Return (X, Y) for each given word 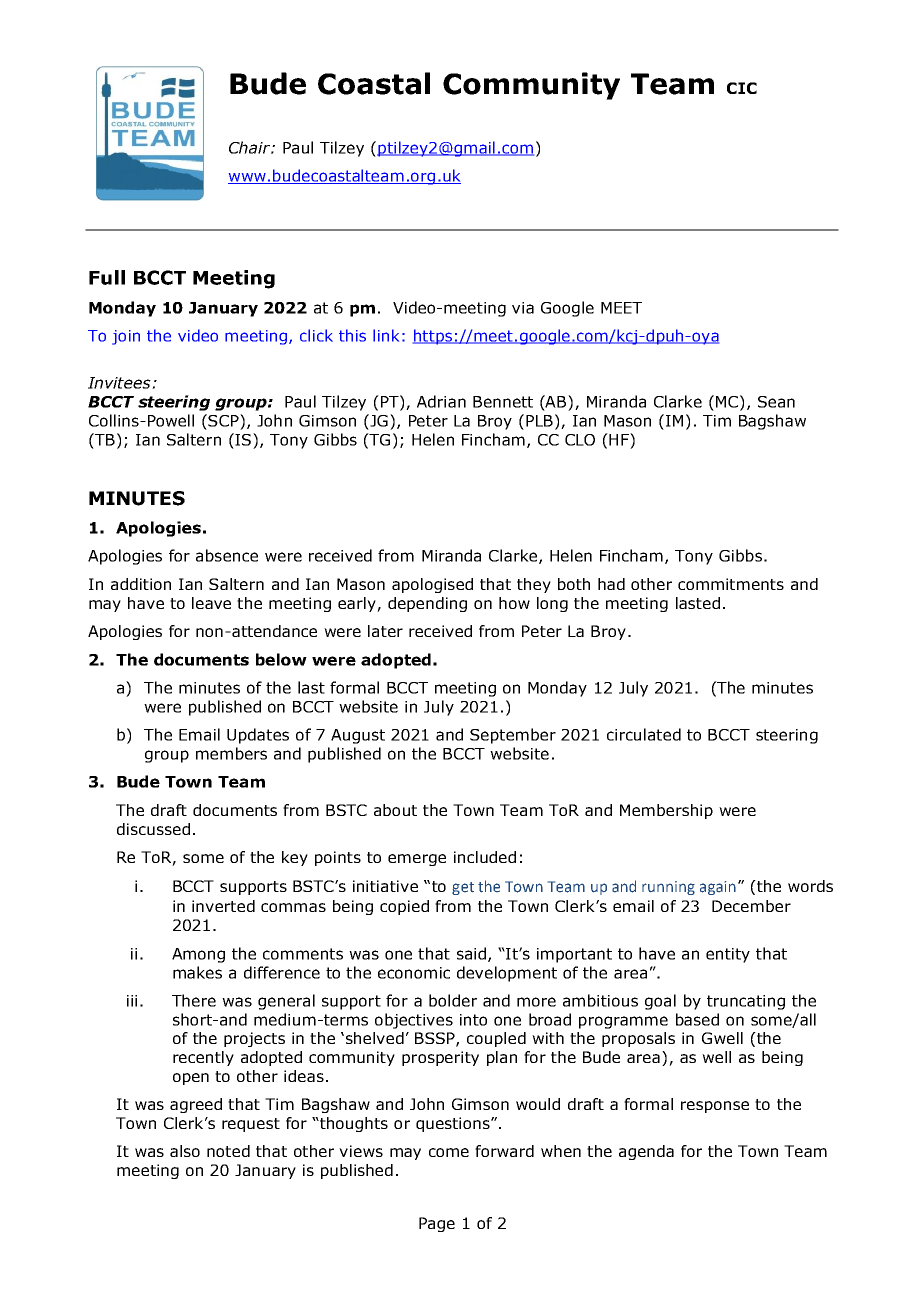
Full (107, 277)
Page (437, 1224)
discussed (153, 829)
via (523, 308)
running (668, 888)
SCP (224, 420)
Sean (776, 402)
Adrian (441, 401)
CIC (742, 88)
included (485, 857)
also (185, 1151)
